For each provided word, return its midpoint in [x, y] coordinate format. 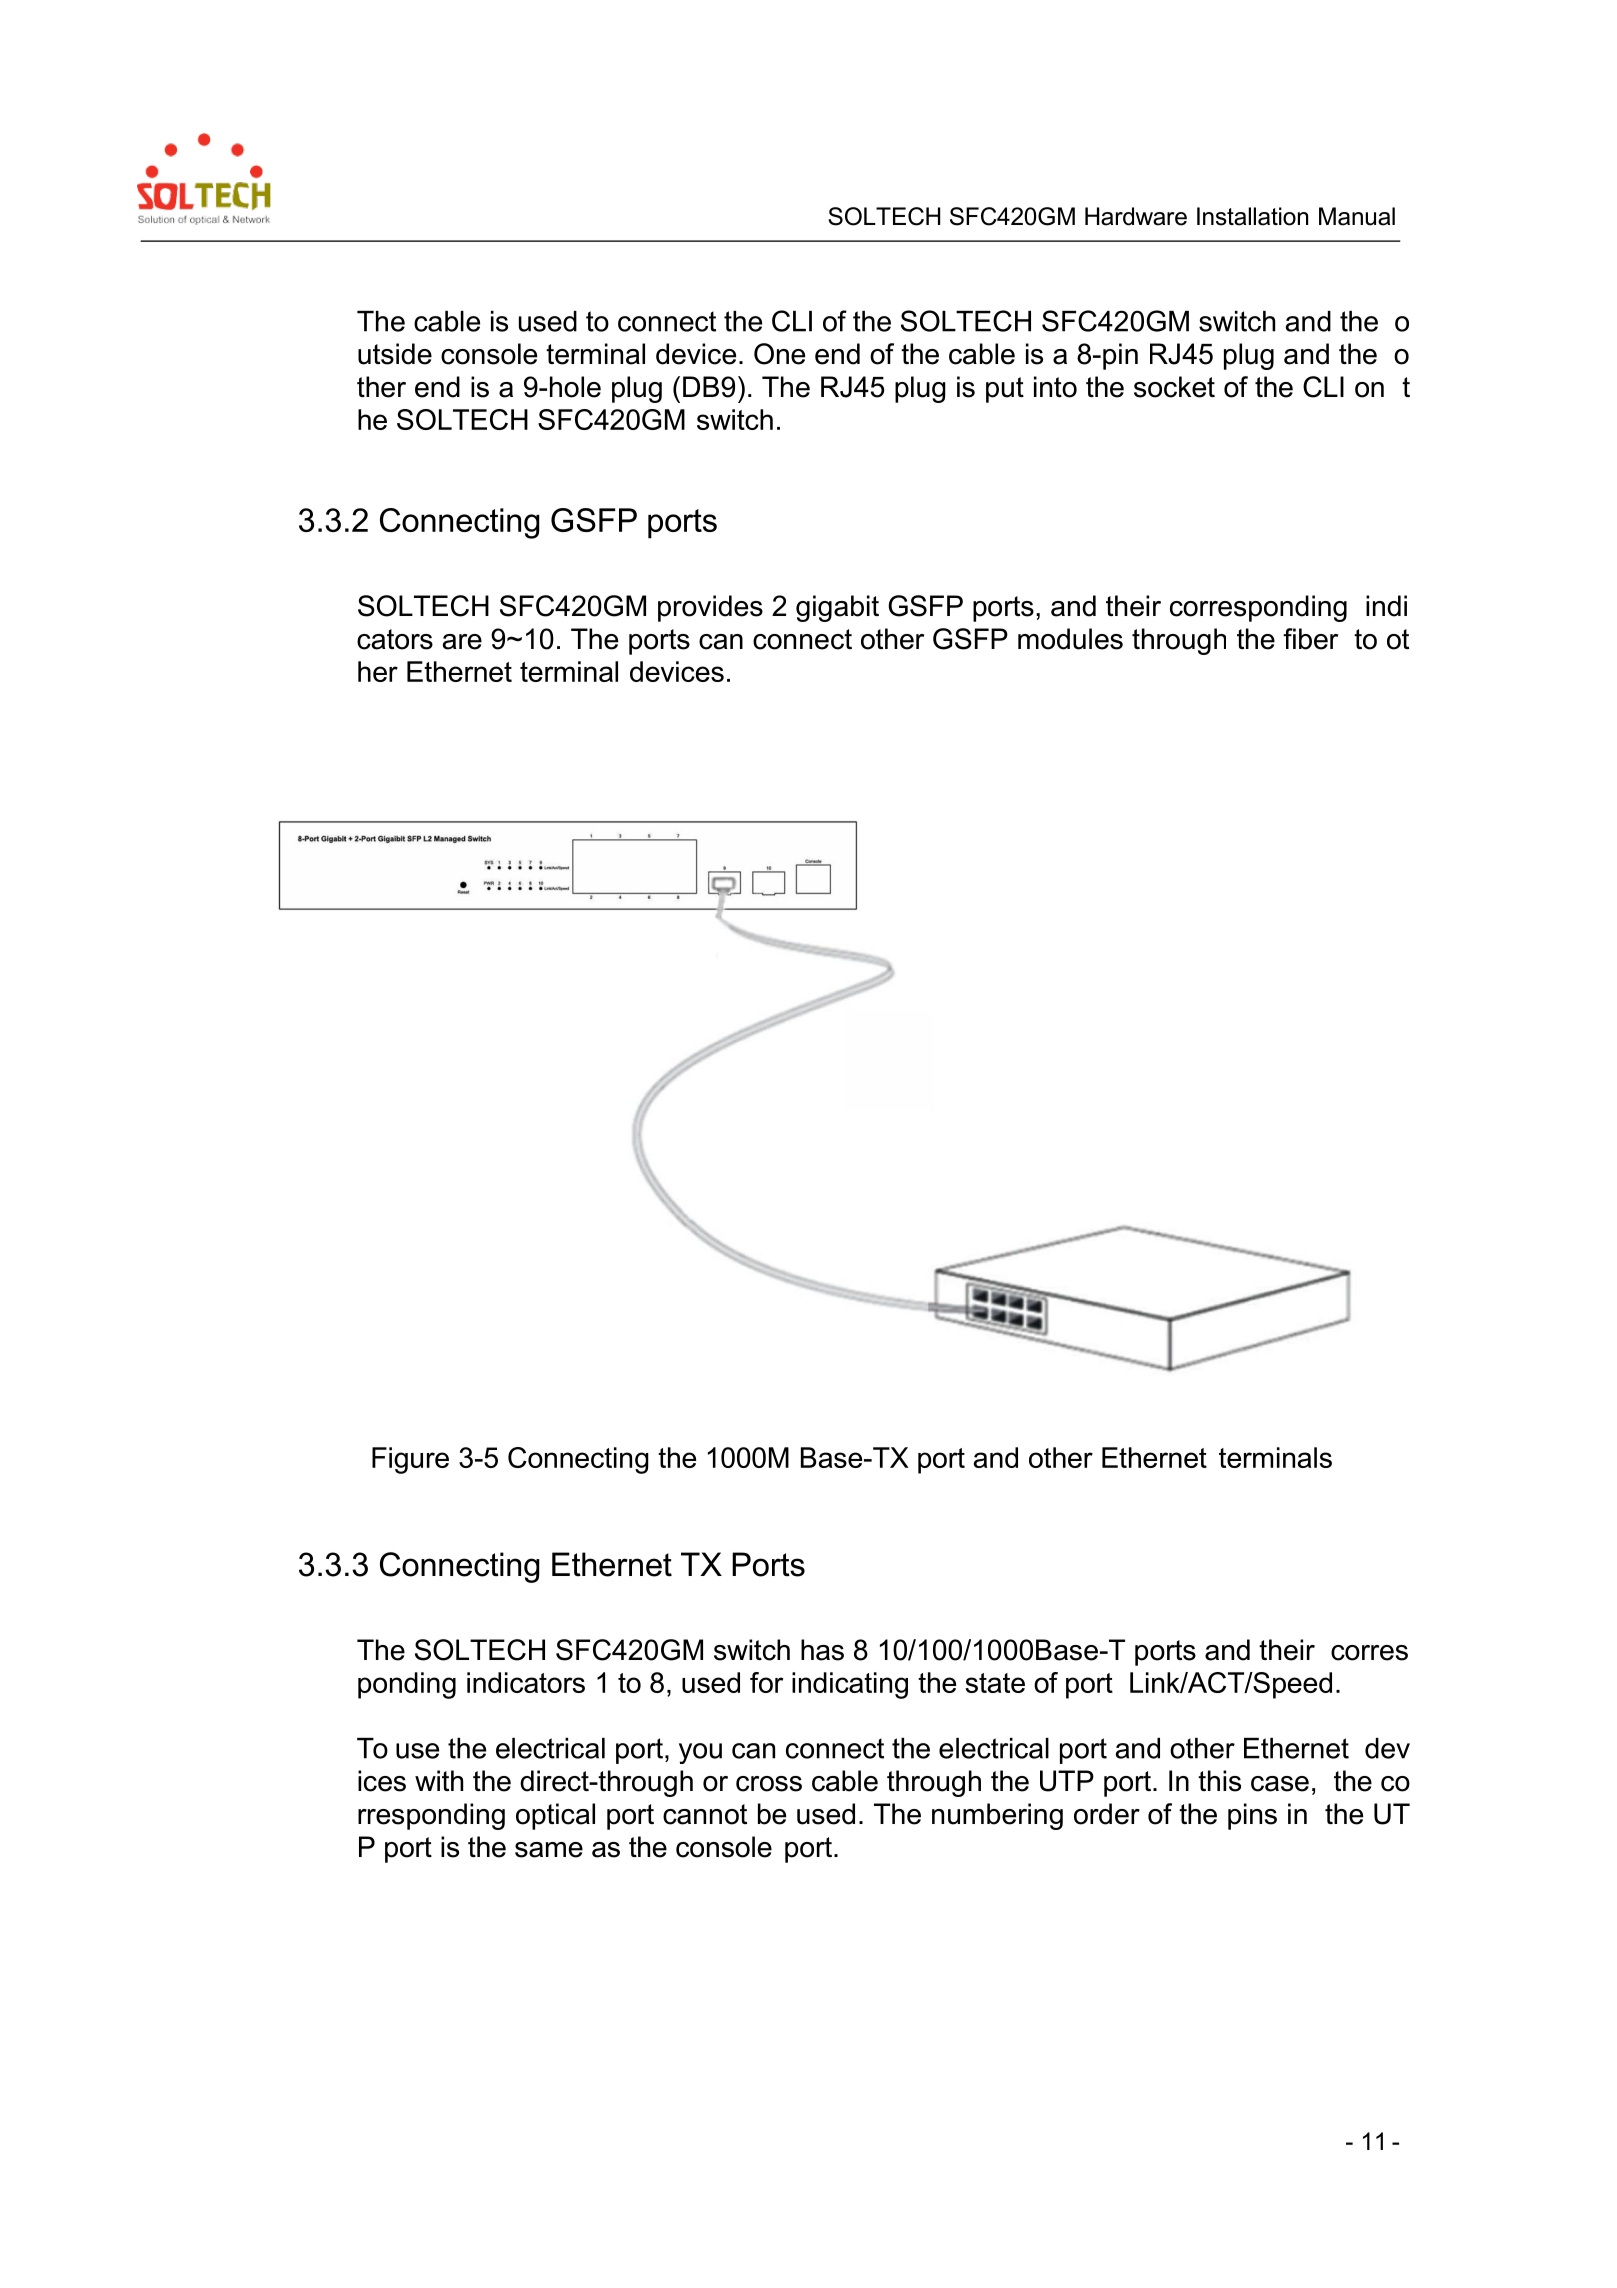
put [1005, 390]
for [767, 1682]
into [1055, 387]
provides [710, 608]
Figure [410, 1460]
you [700, 1753]
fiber [1310, 639]
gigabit [837, 608]
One [779, 354]
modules [1070, 639]
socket [1174, 387]
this [1219, 1781]
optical [555, 1816]
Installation [1252, 216]
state [995, 1683]
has [822, 1650]
